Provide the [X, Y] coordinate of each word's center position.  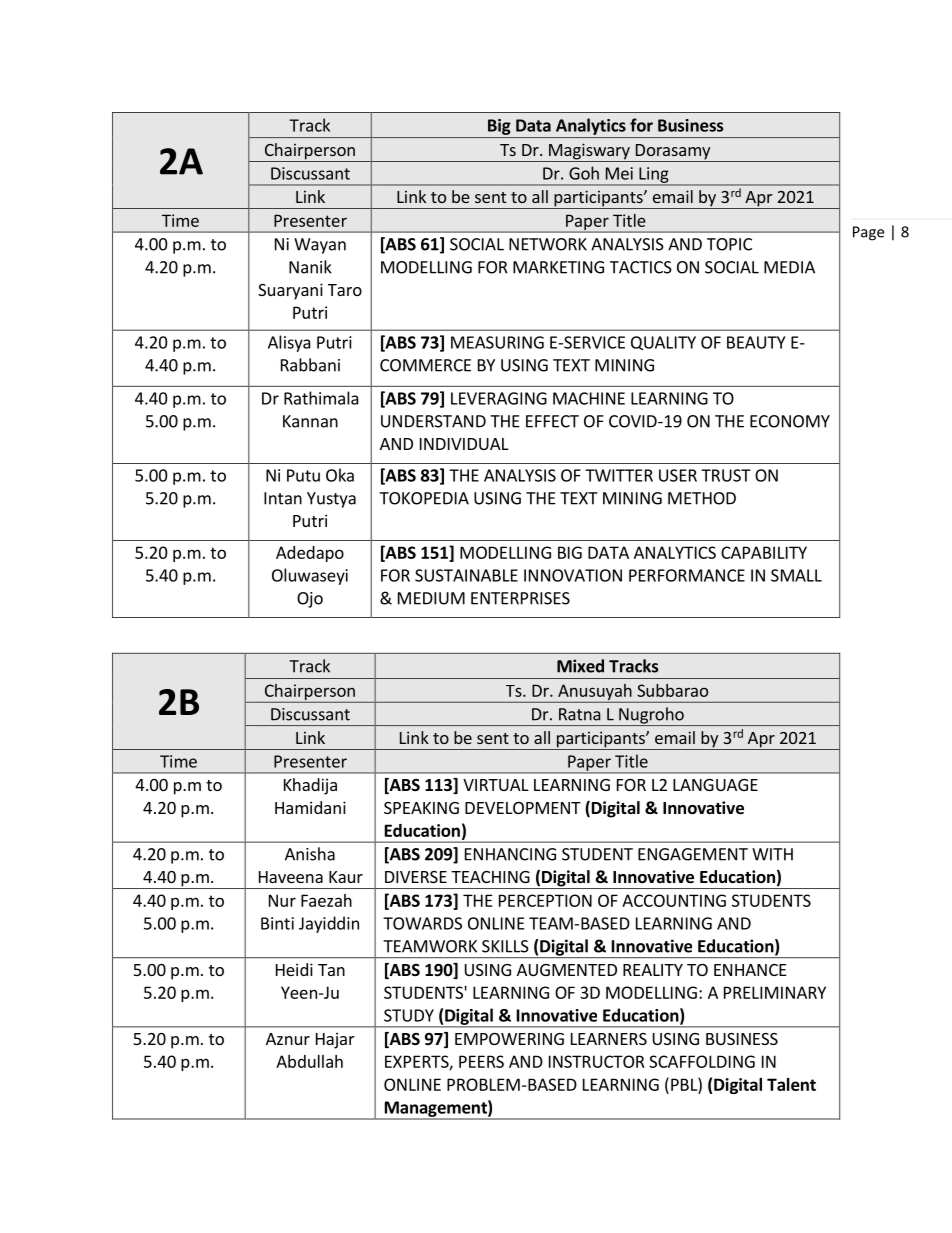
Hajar [335, 1040]
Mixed [580, 666]
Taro [345, 290]
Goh [584, 173]
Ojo [310, 600]
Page [868, 233]
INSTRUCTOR [597, 1061]
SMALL [796, 575]
